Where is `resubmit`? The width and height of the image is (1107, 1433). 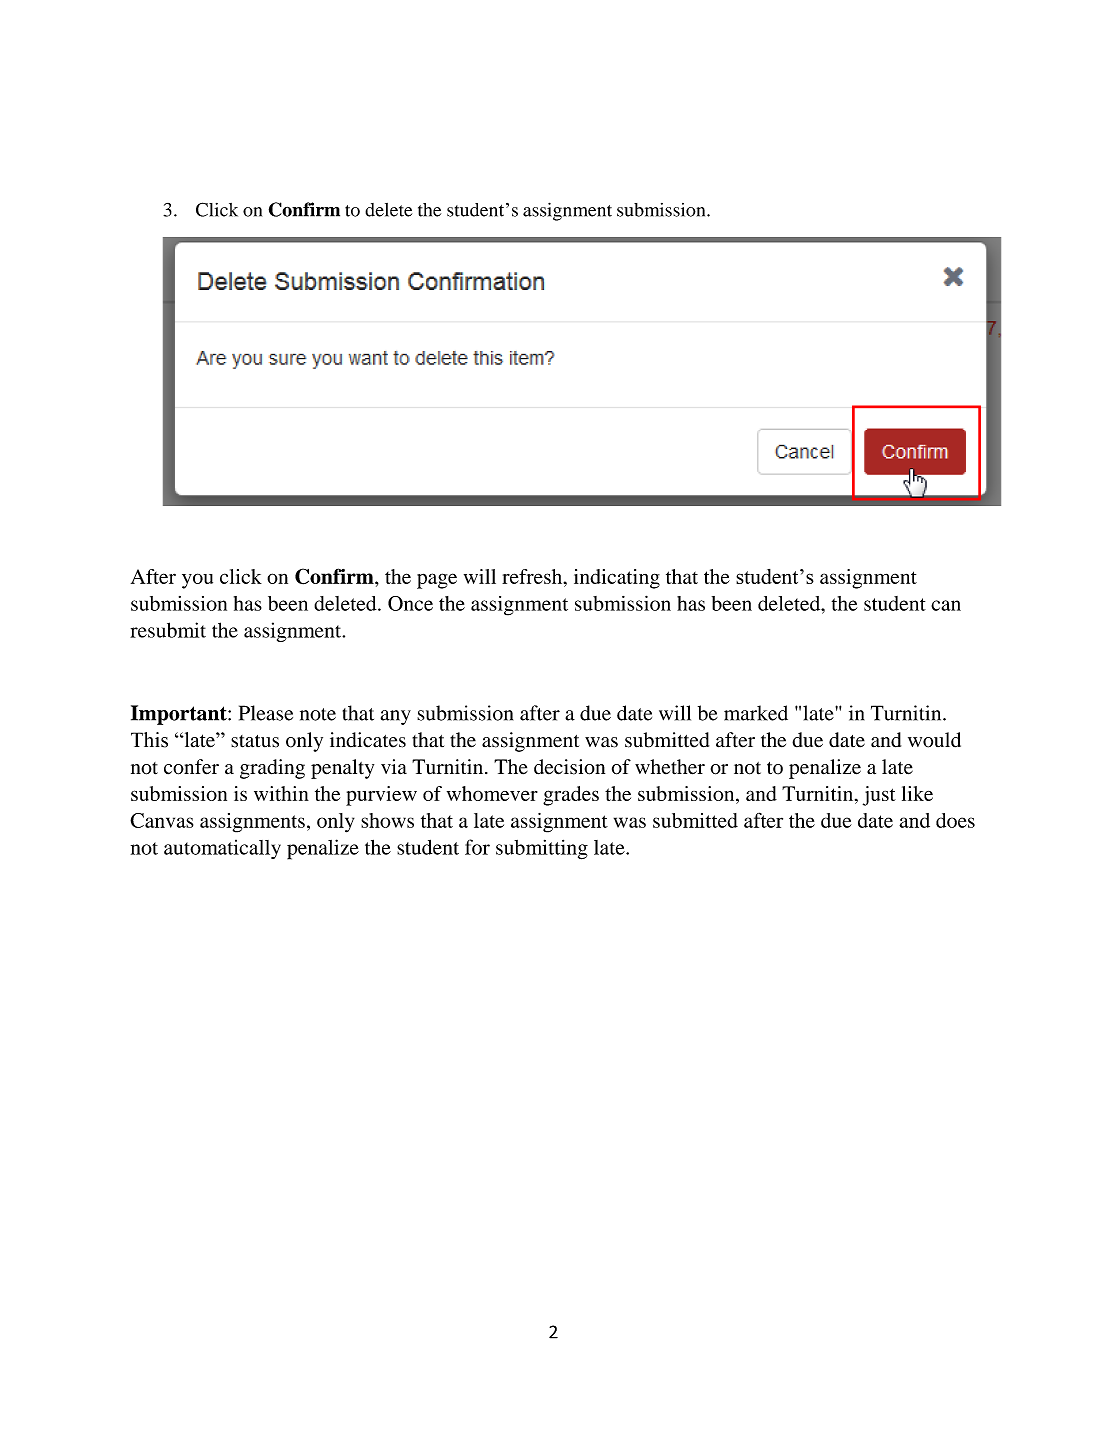 resubmit is located at coordinates (168, 630).
